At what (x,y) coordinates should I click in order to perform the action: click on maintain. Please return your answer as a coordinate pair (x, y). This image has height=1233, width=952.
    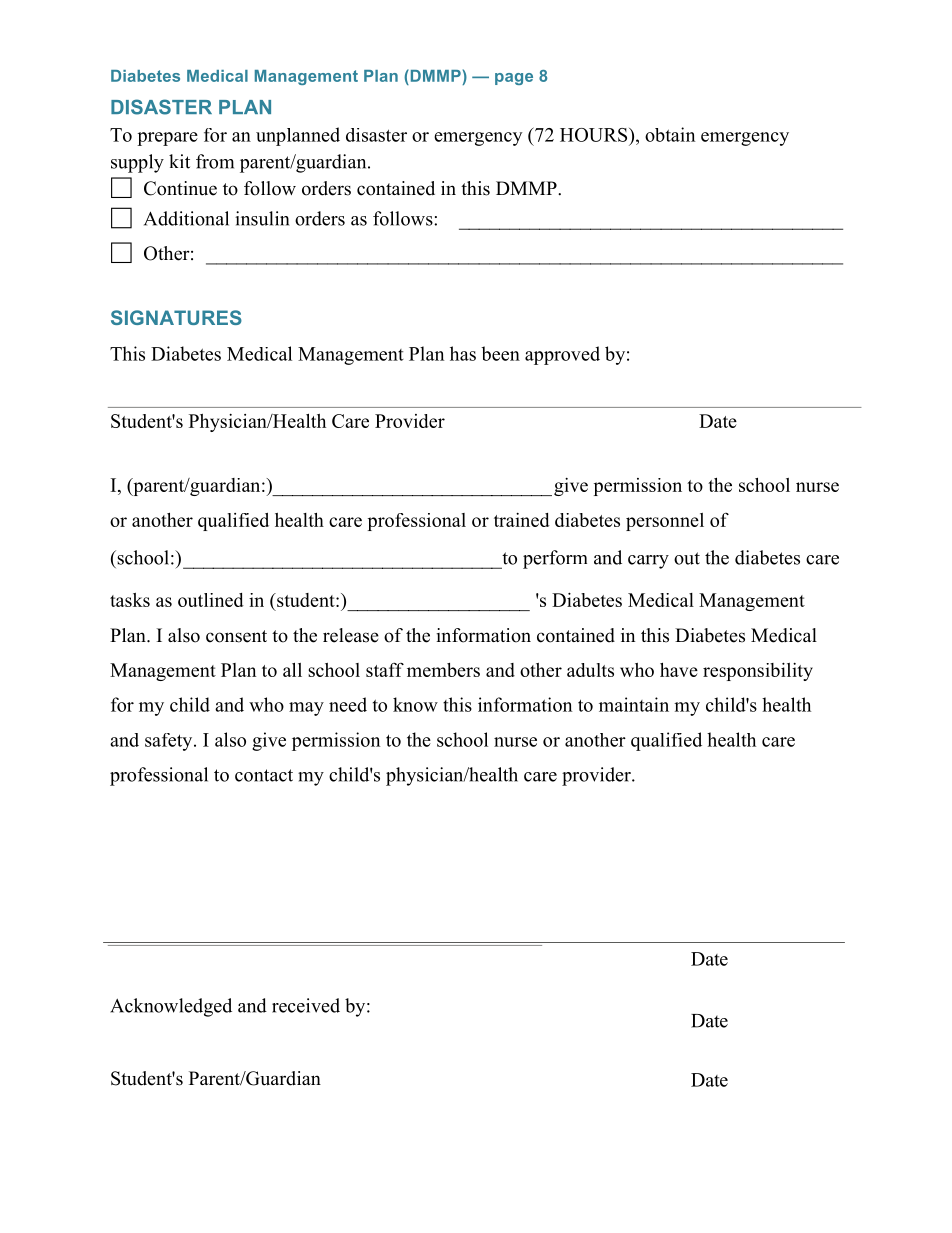
    Looking at the image, I should click on (634, 704).
